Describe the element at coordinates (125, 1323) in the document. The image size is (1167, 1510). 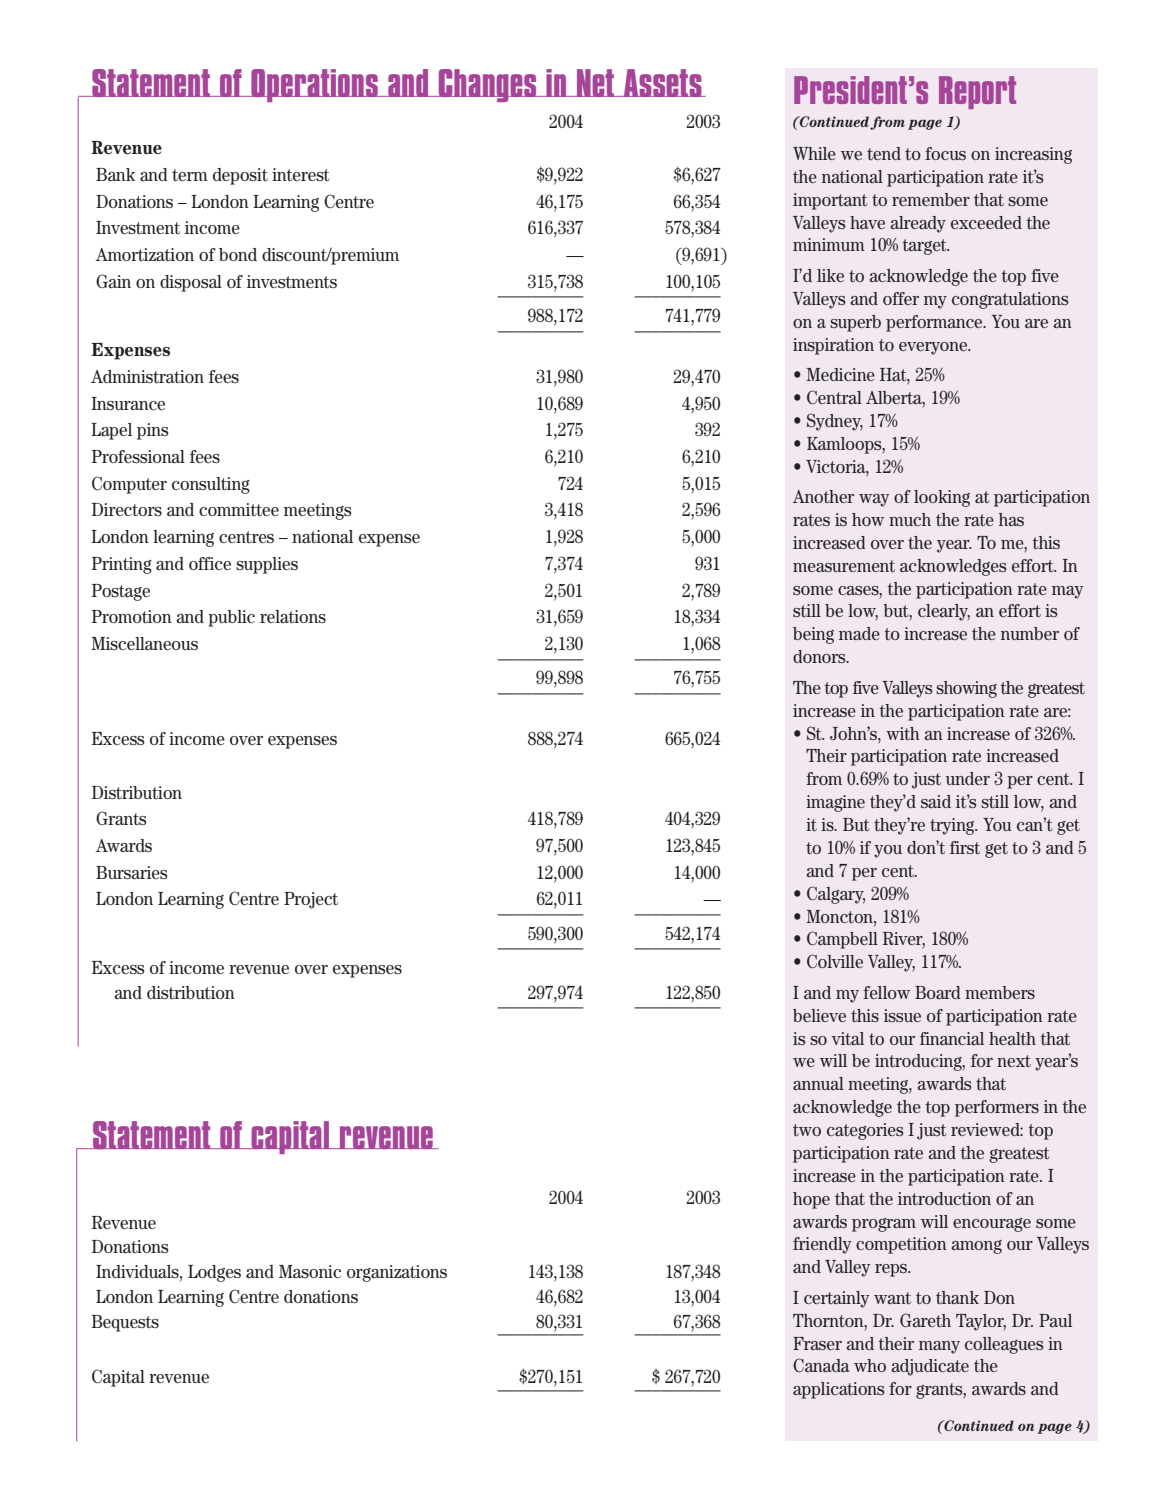
I see `Bequests` at that location.
